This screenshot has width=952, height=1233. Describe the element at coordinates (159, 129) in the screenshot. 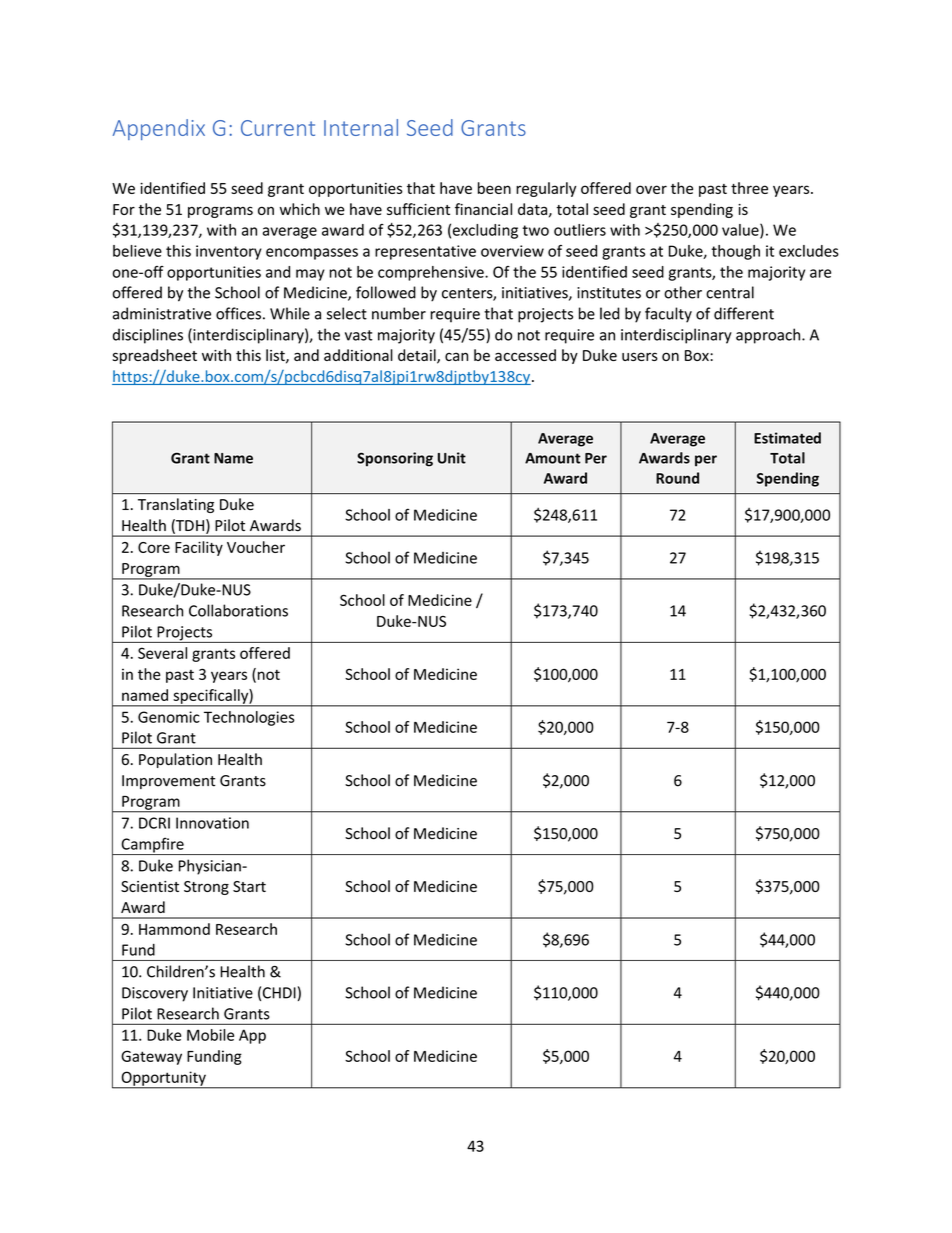

I see `Appendix` at that location.
